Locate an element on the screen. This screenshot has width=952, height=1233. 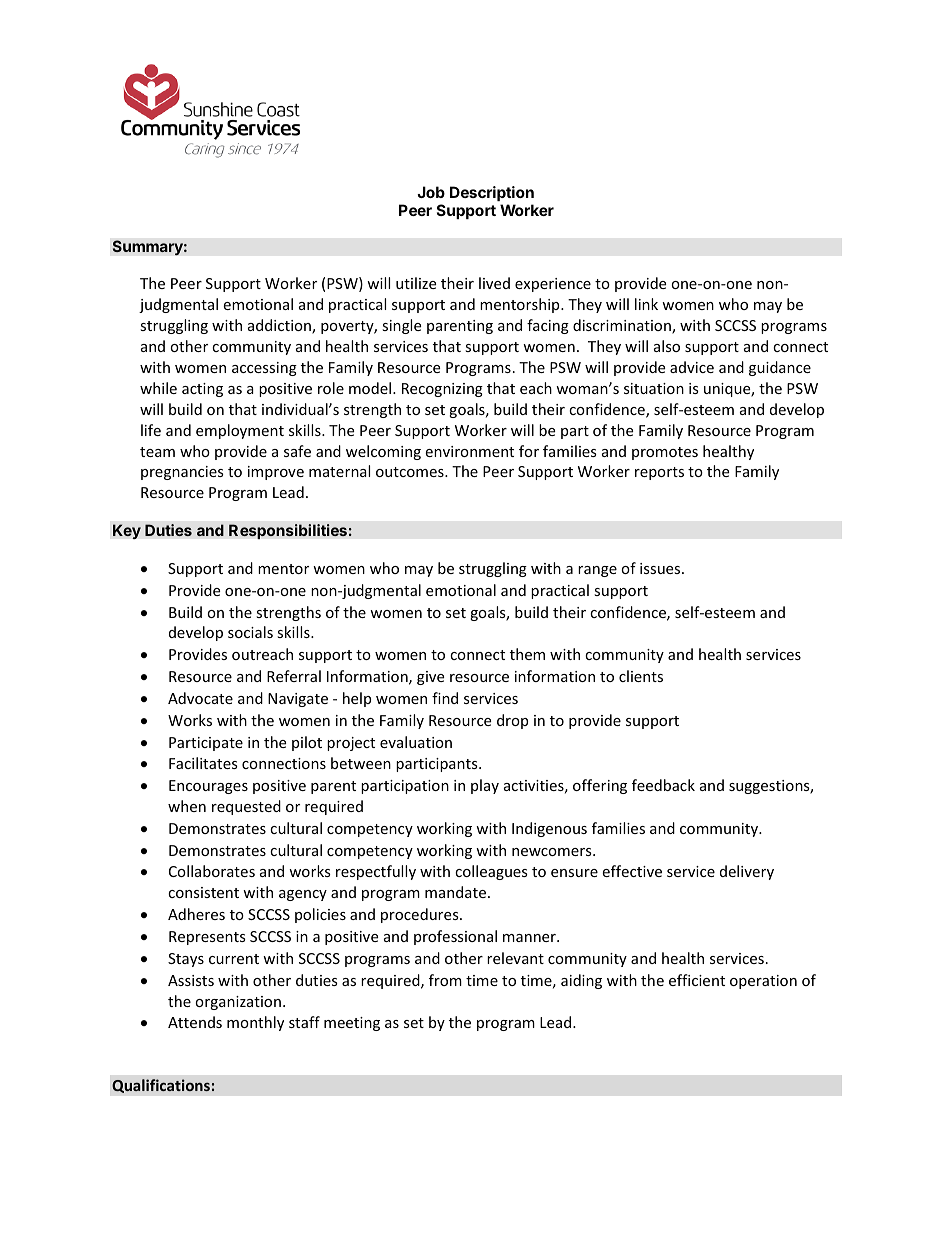
addiction is located at coordinates (280, 326).
